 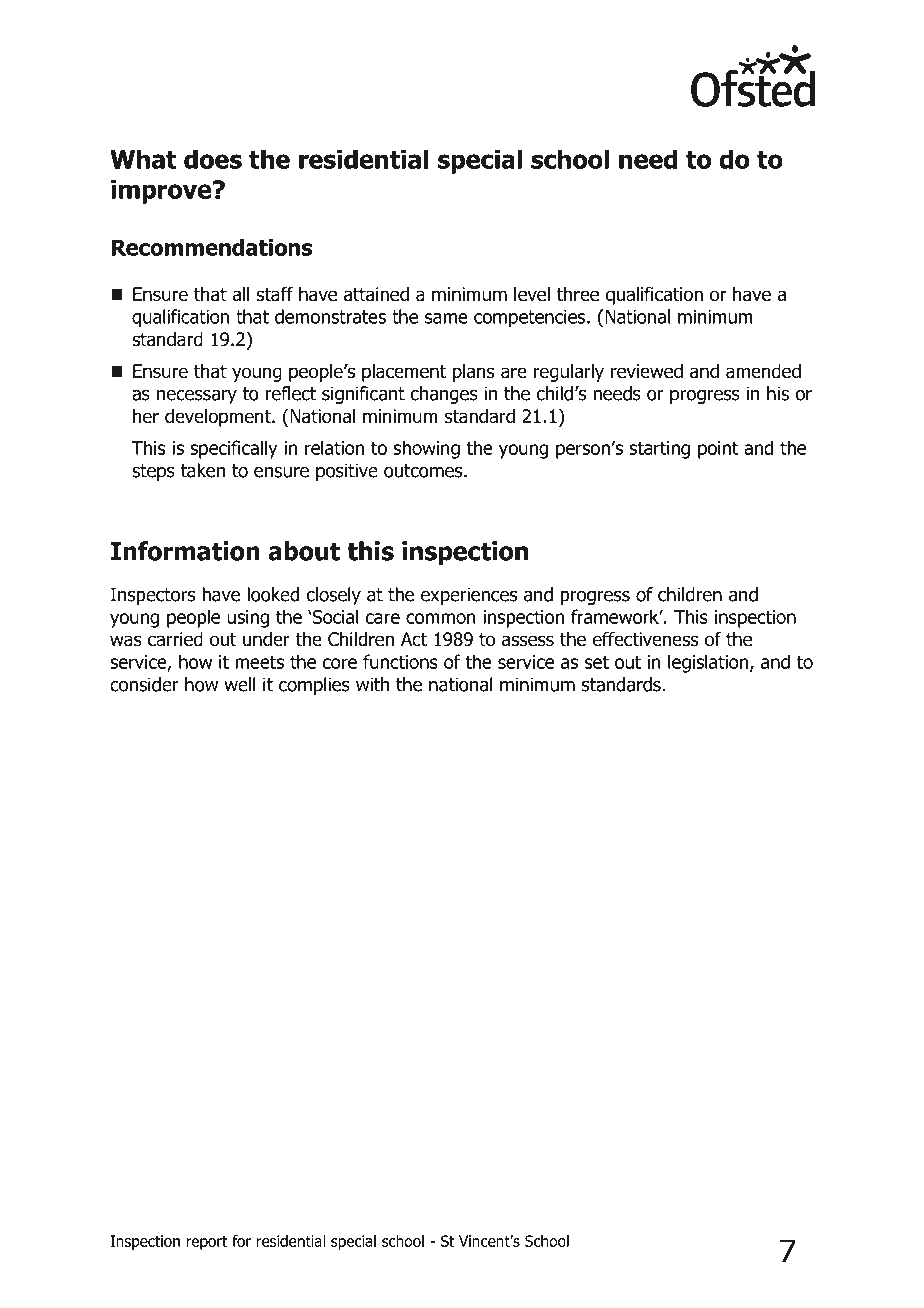 I want to click on three, so click(x=578, y=294).
